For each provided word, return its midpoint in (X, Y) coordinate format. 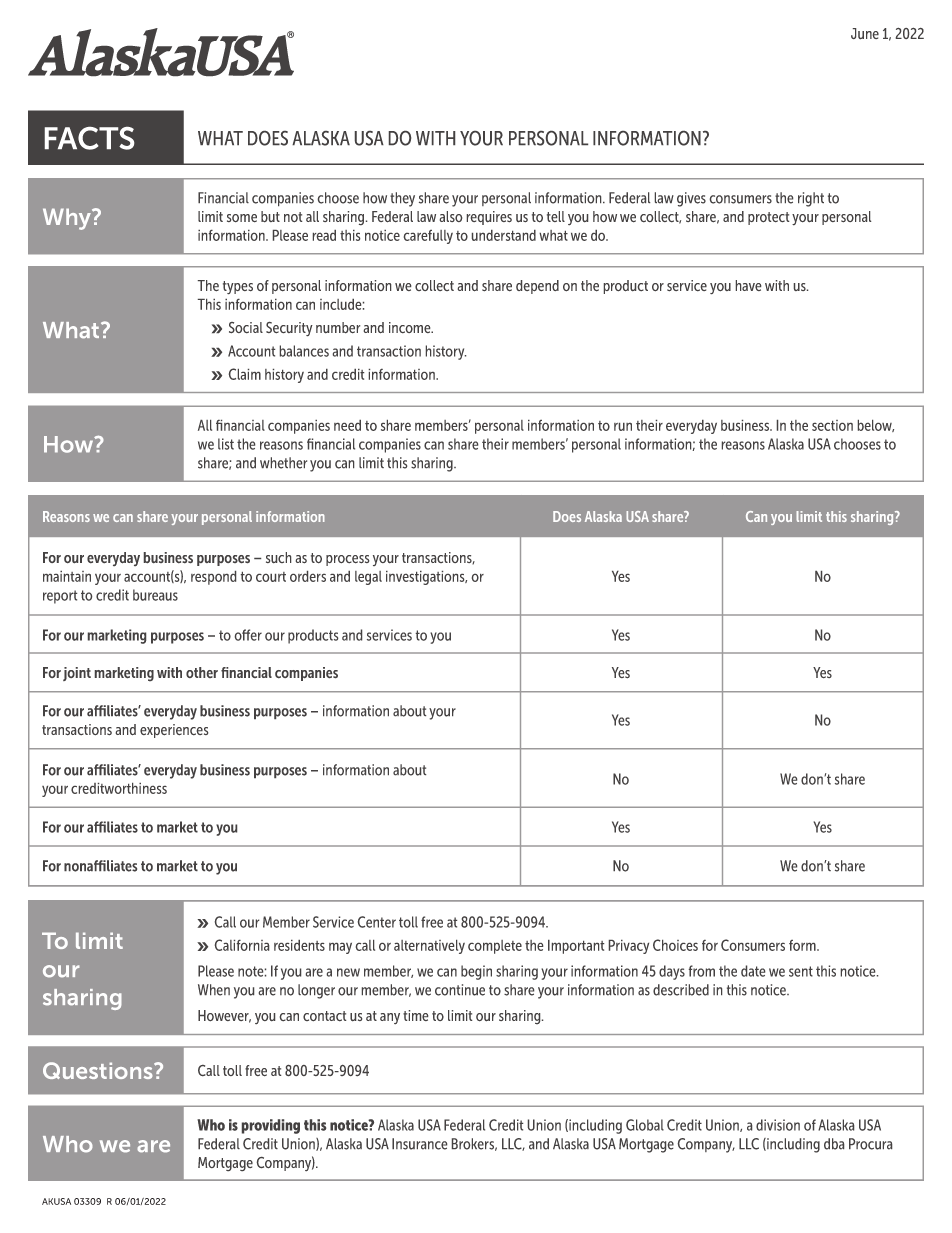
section (832, 425)
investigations (426, 578)
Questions (99, 1070)
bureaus (155, 595)
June (865, 33)
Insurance (419, 1144)
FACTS (89, 138)
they (402, 199)
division (778, 1125)
